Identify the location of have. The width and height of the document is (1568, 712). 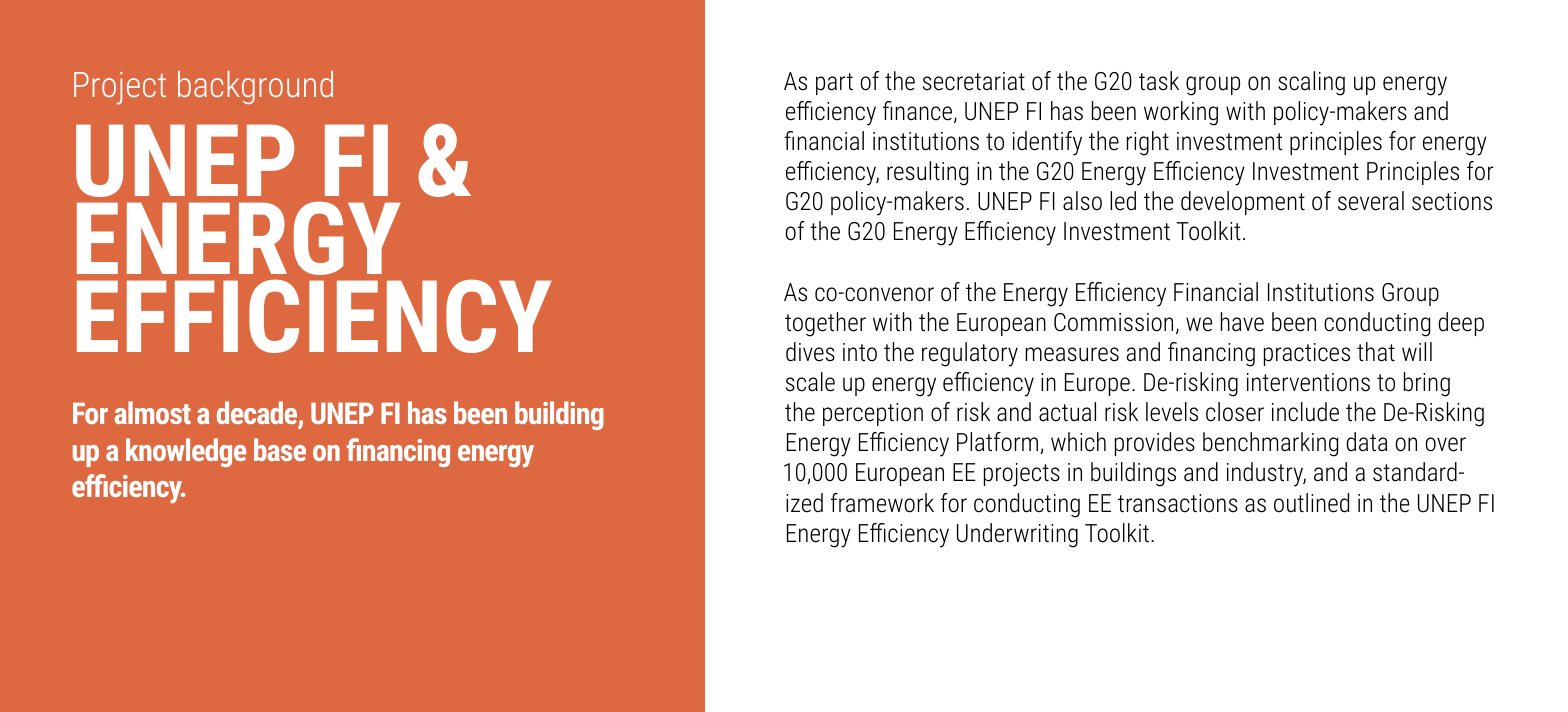
(1242, 322).
